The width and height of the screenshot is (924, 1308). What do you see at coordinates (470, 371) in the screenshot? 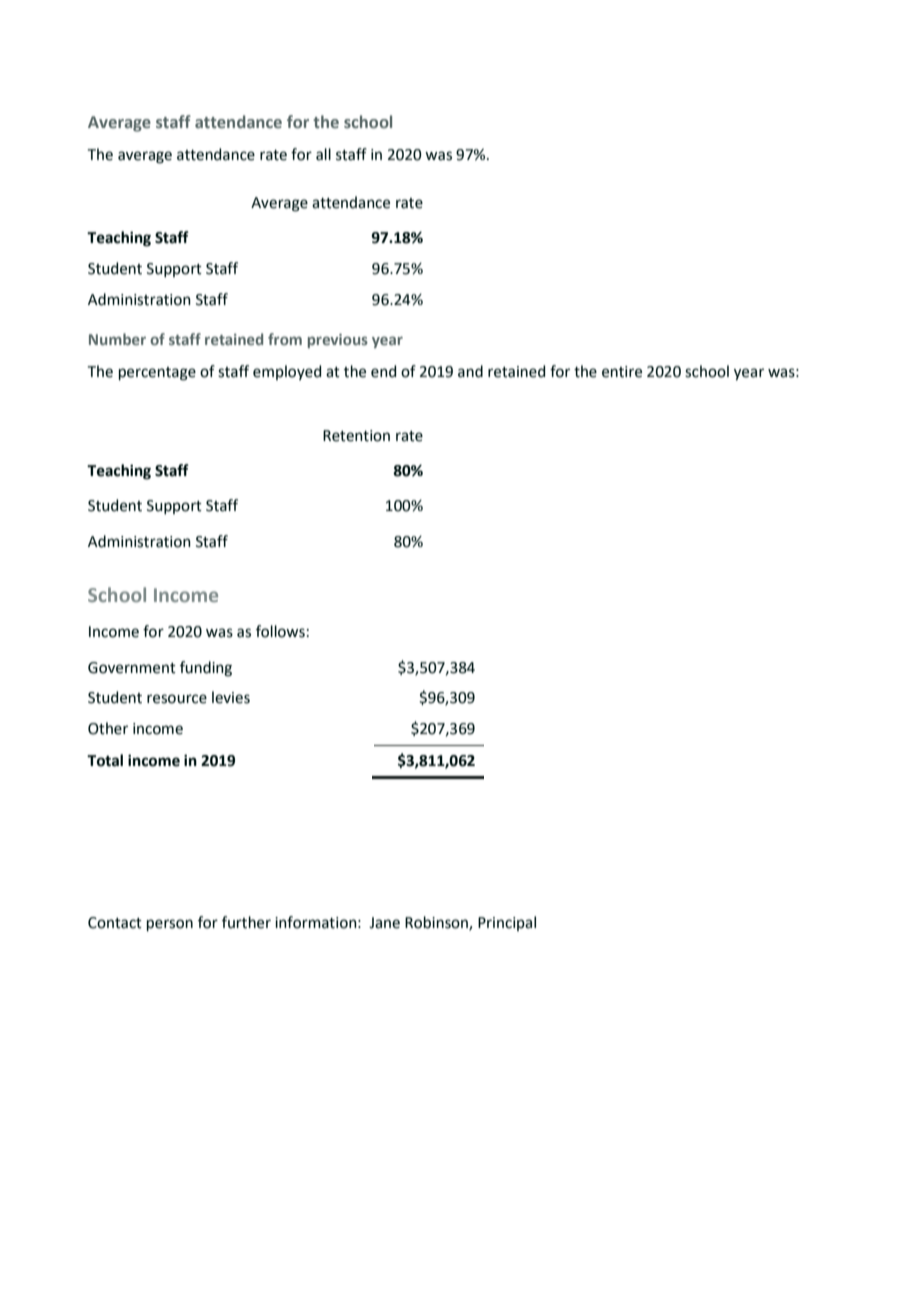
I see `and` at bounding box center [470, 371].
